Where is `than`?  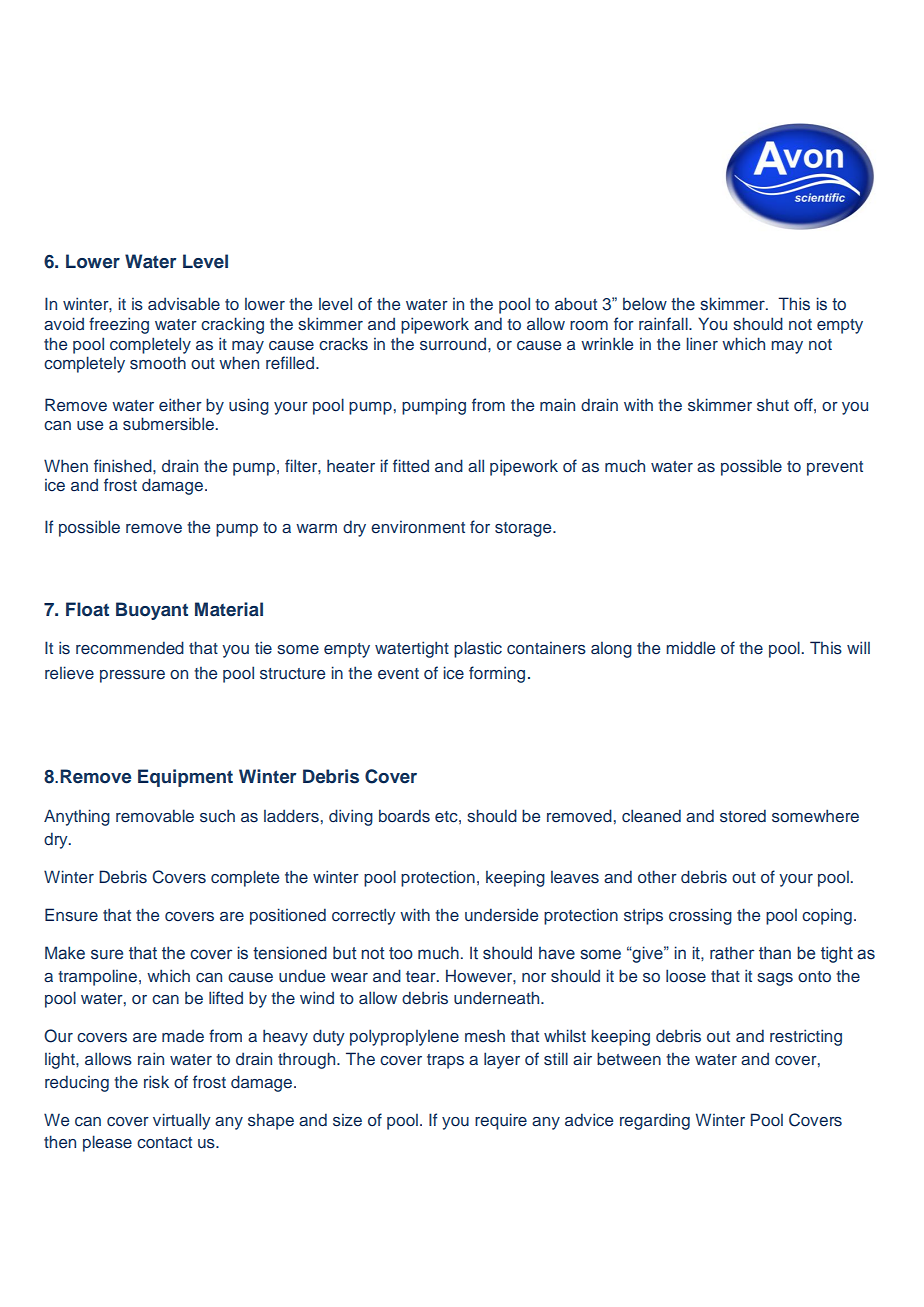
than is located at coordinates (775, 953).
